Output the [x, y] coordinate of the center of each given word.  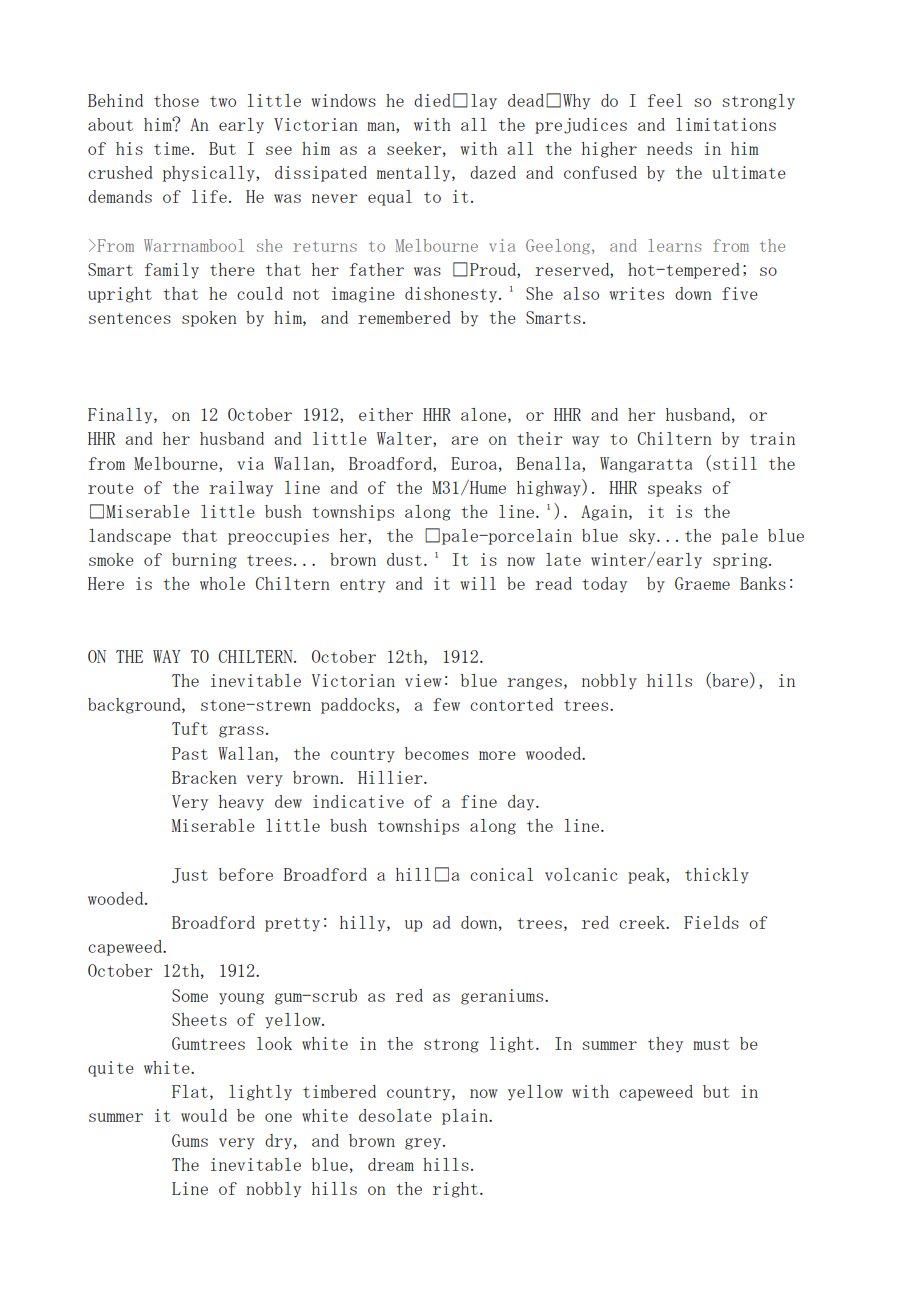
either [386, 414]
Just [190, 875]
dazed [493, 172]
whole [222, 583]
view [423, 680]
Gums [190, 1140]
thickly [717, 876]
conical [501, 874]
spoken [209, 319]
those [176, 100]
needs [669, 148]
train [772, 438]
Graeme [702, 583]
